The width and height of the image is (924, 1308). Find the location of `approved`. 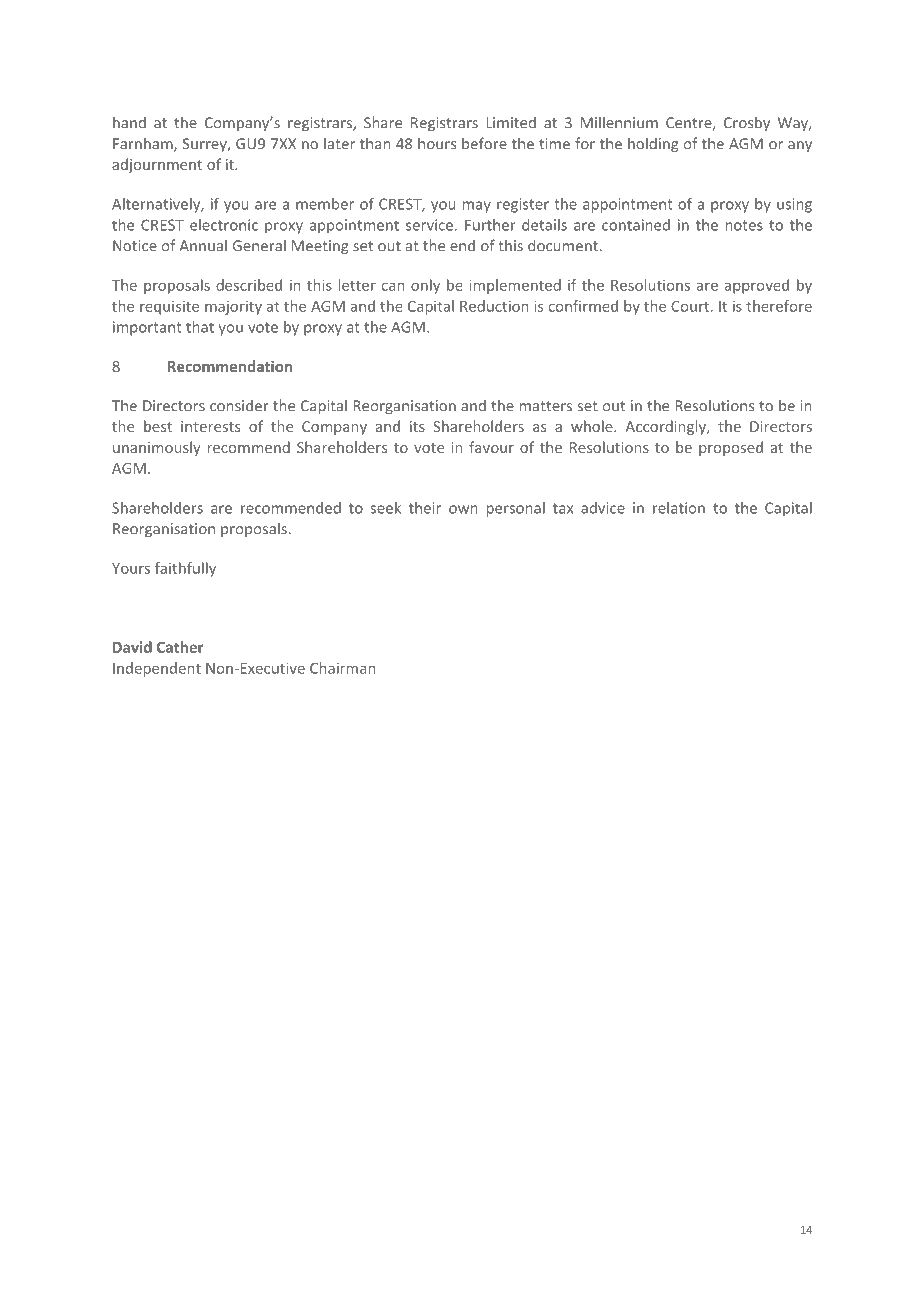

approved is located at coordinates (757, 286).
